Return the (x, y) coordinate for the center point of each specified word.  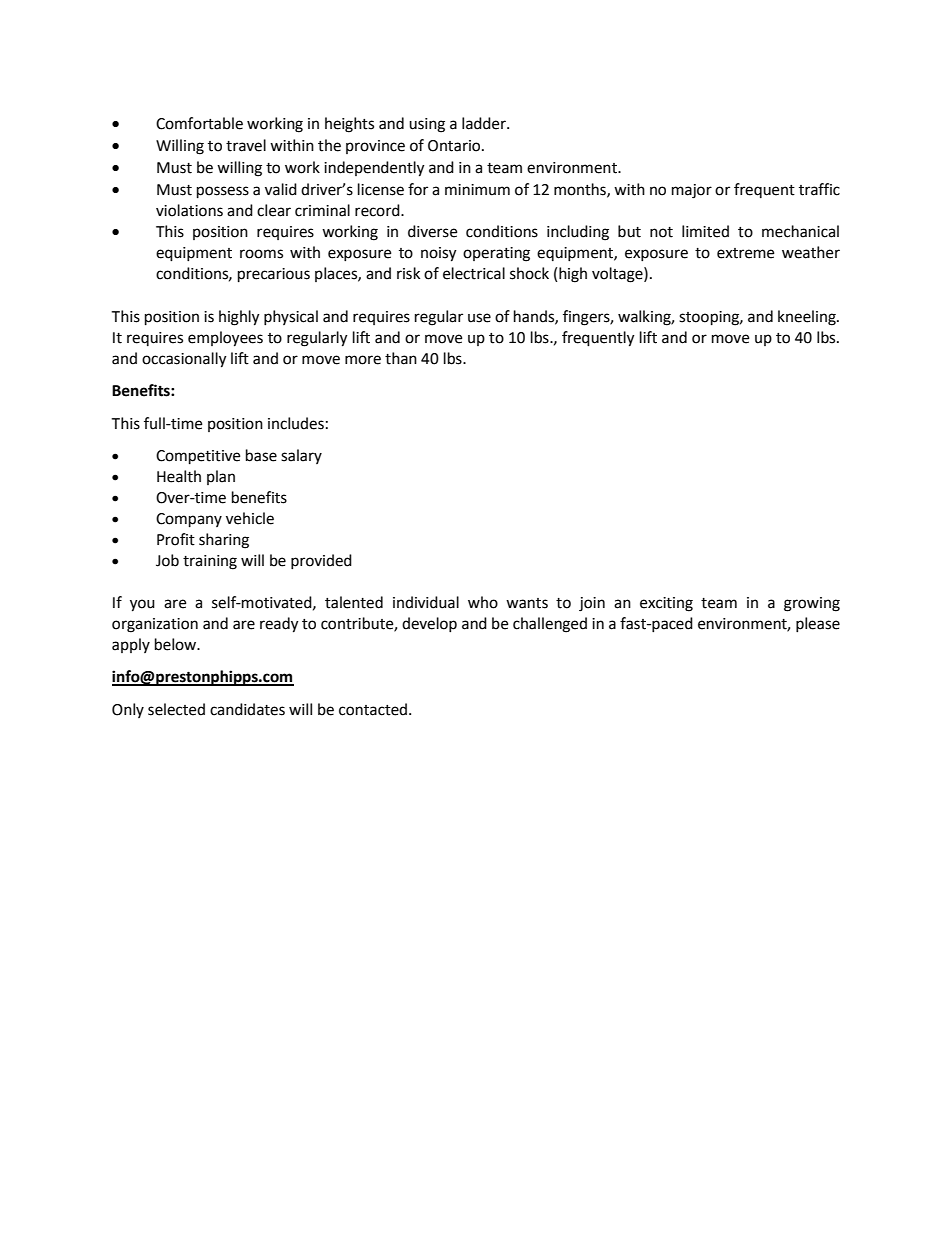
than (401, 358)
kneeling (808, 318)
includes (296, 423)
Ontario (454, 146)
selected (176, 709)
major (692, 191)
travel (246, 145)
